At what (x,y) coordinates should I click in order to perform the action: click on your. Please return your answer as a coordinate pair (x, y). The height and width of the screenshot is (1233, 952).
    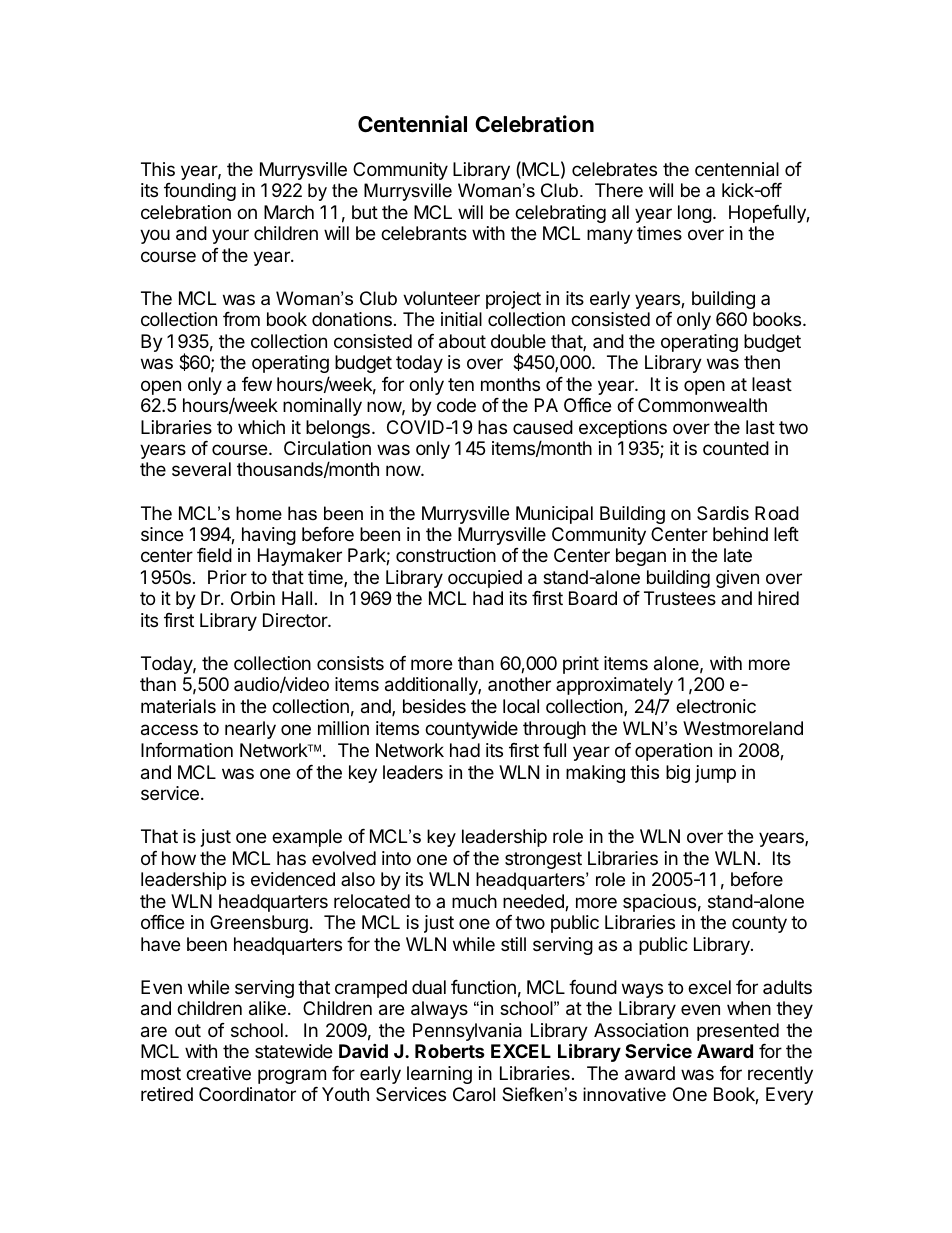
    Looking at the image, I should click on (230, 236).
